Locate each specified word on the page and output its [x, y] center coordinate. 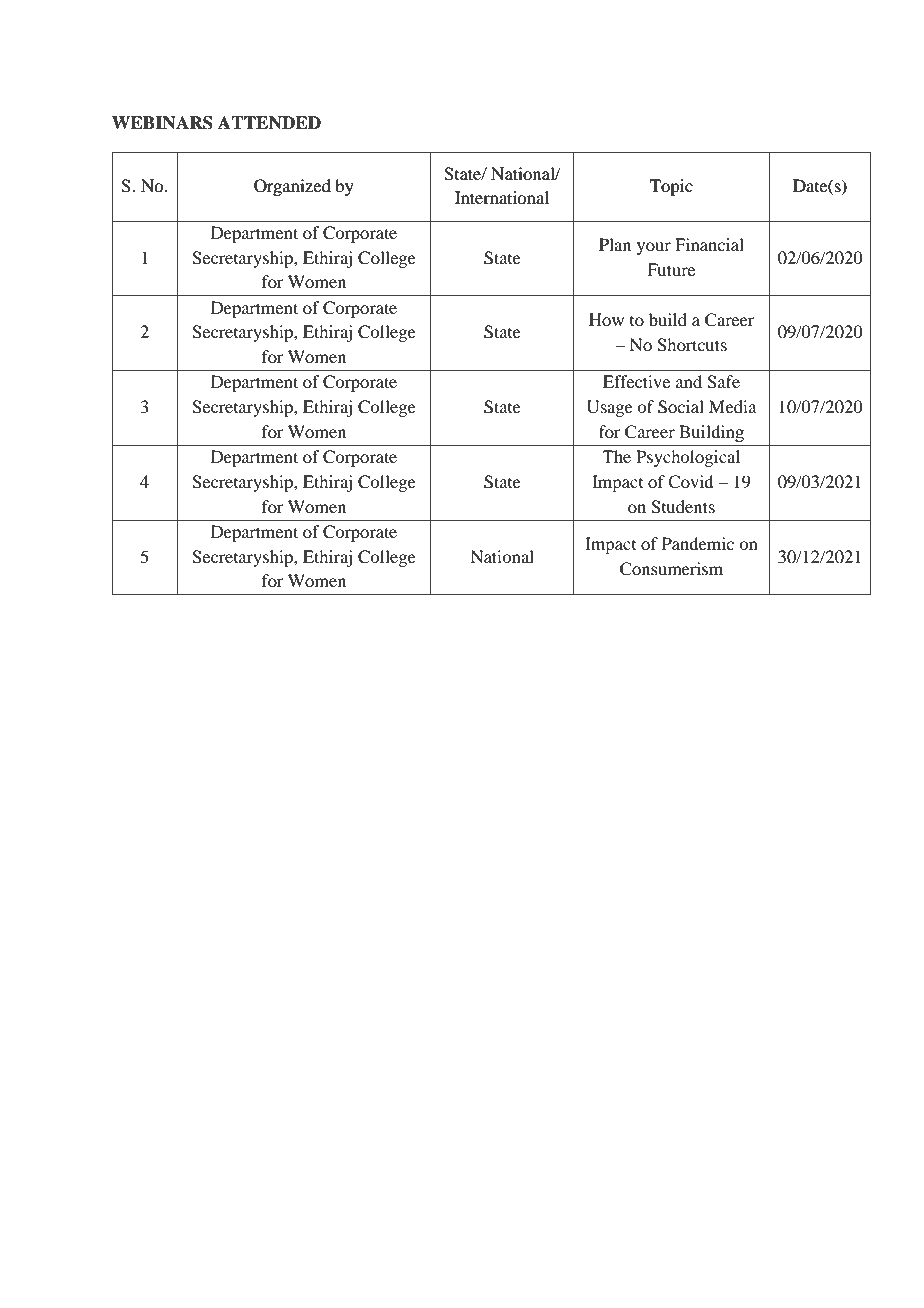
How [606, 319]
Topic [671, 187]
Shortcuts [692, 345]
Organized [292, 187]
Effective [636, 381]
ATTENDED [269, 122]
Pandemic [698, 543]
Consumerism [671, 569]
